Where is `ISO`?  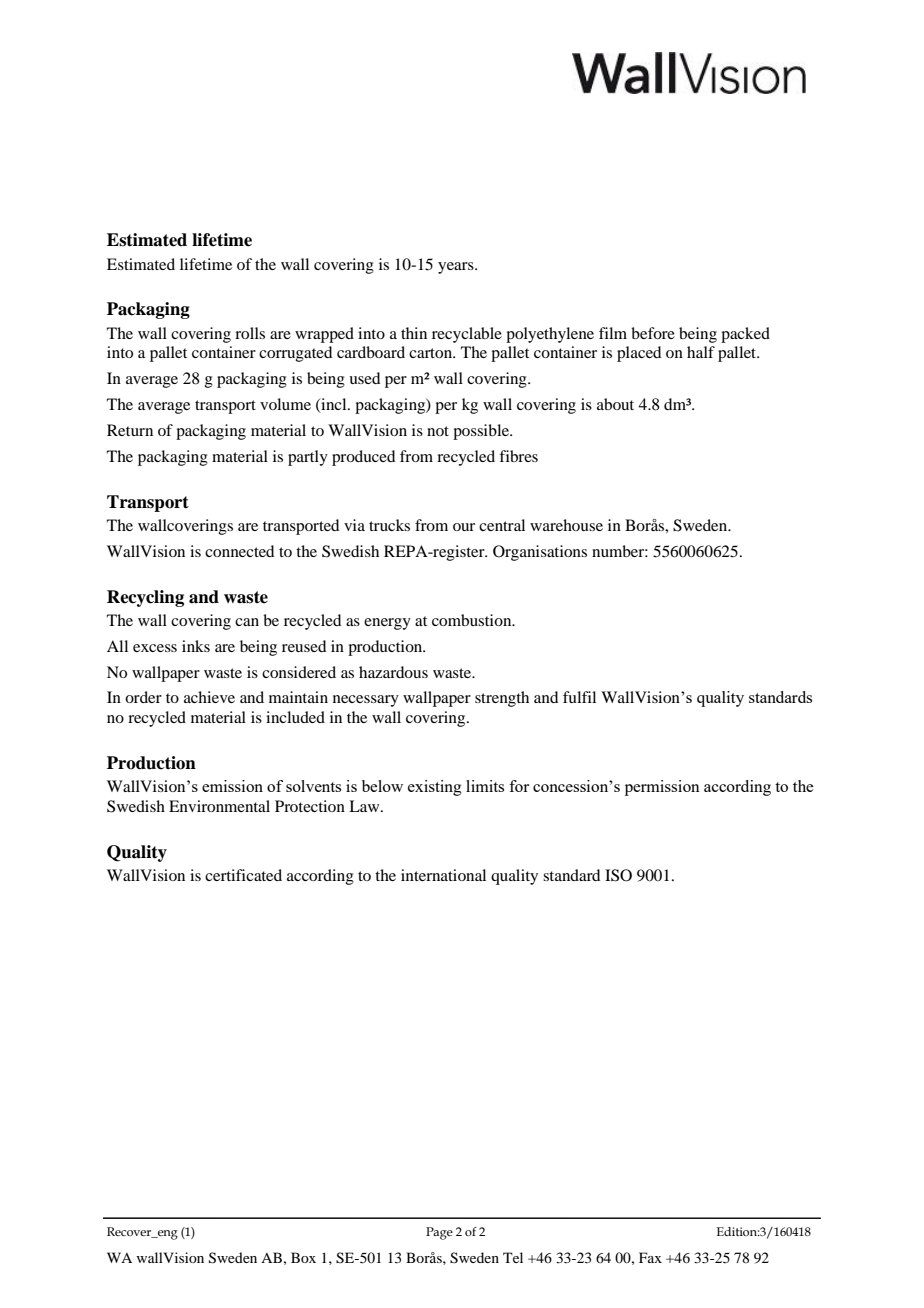 ISO is located at coordinates (618, 875).
